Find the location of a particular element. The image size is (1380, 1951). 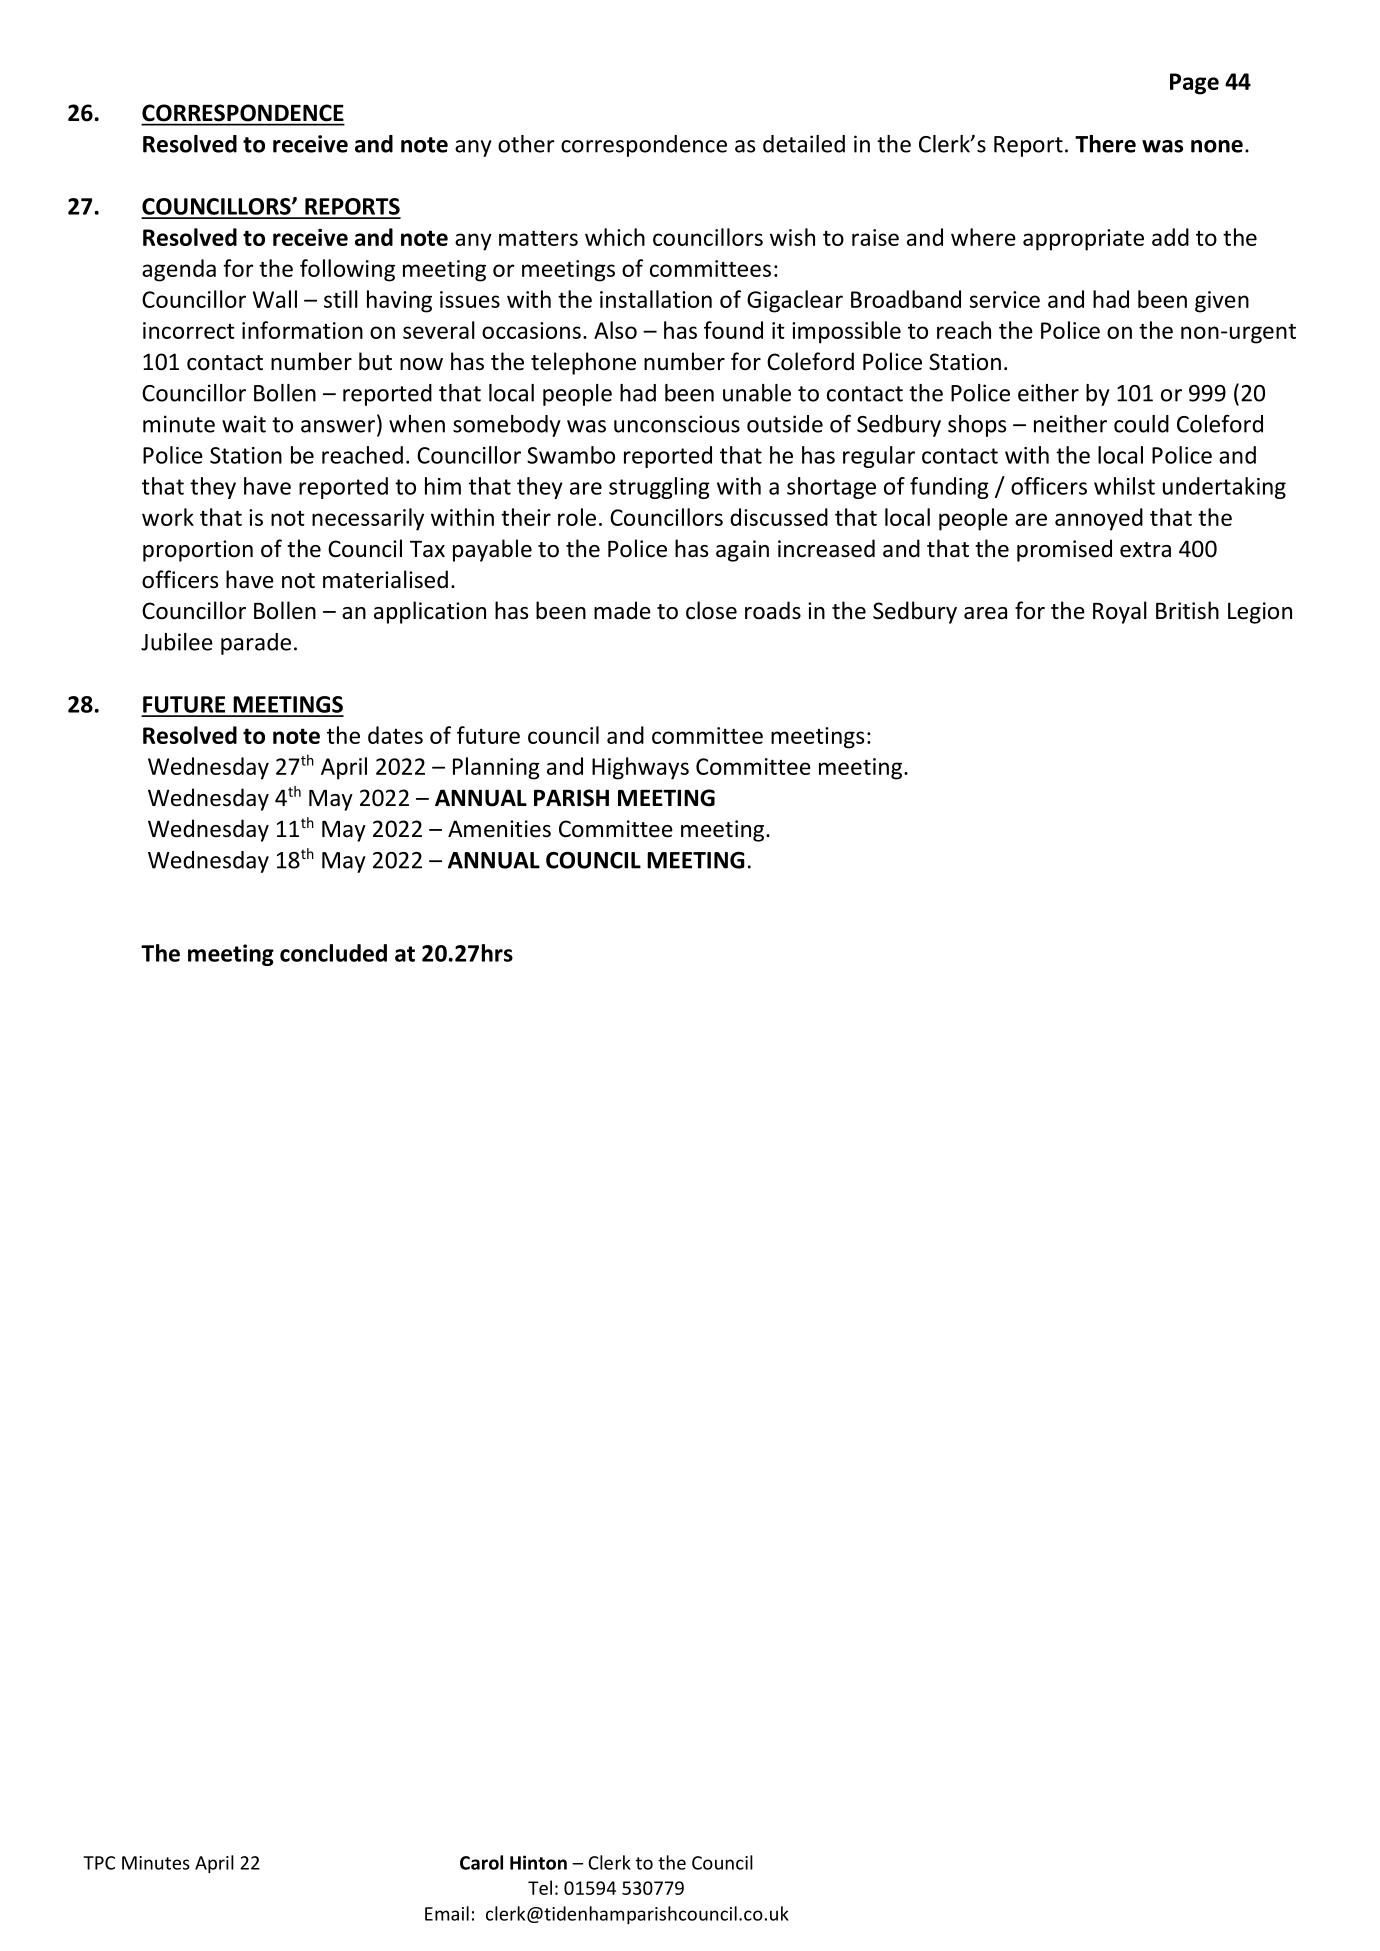

agenda is located at coordinates (179, 270).
